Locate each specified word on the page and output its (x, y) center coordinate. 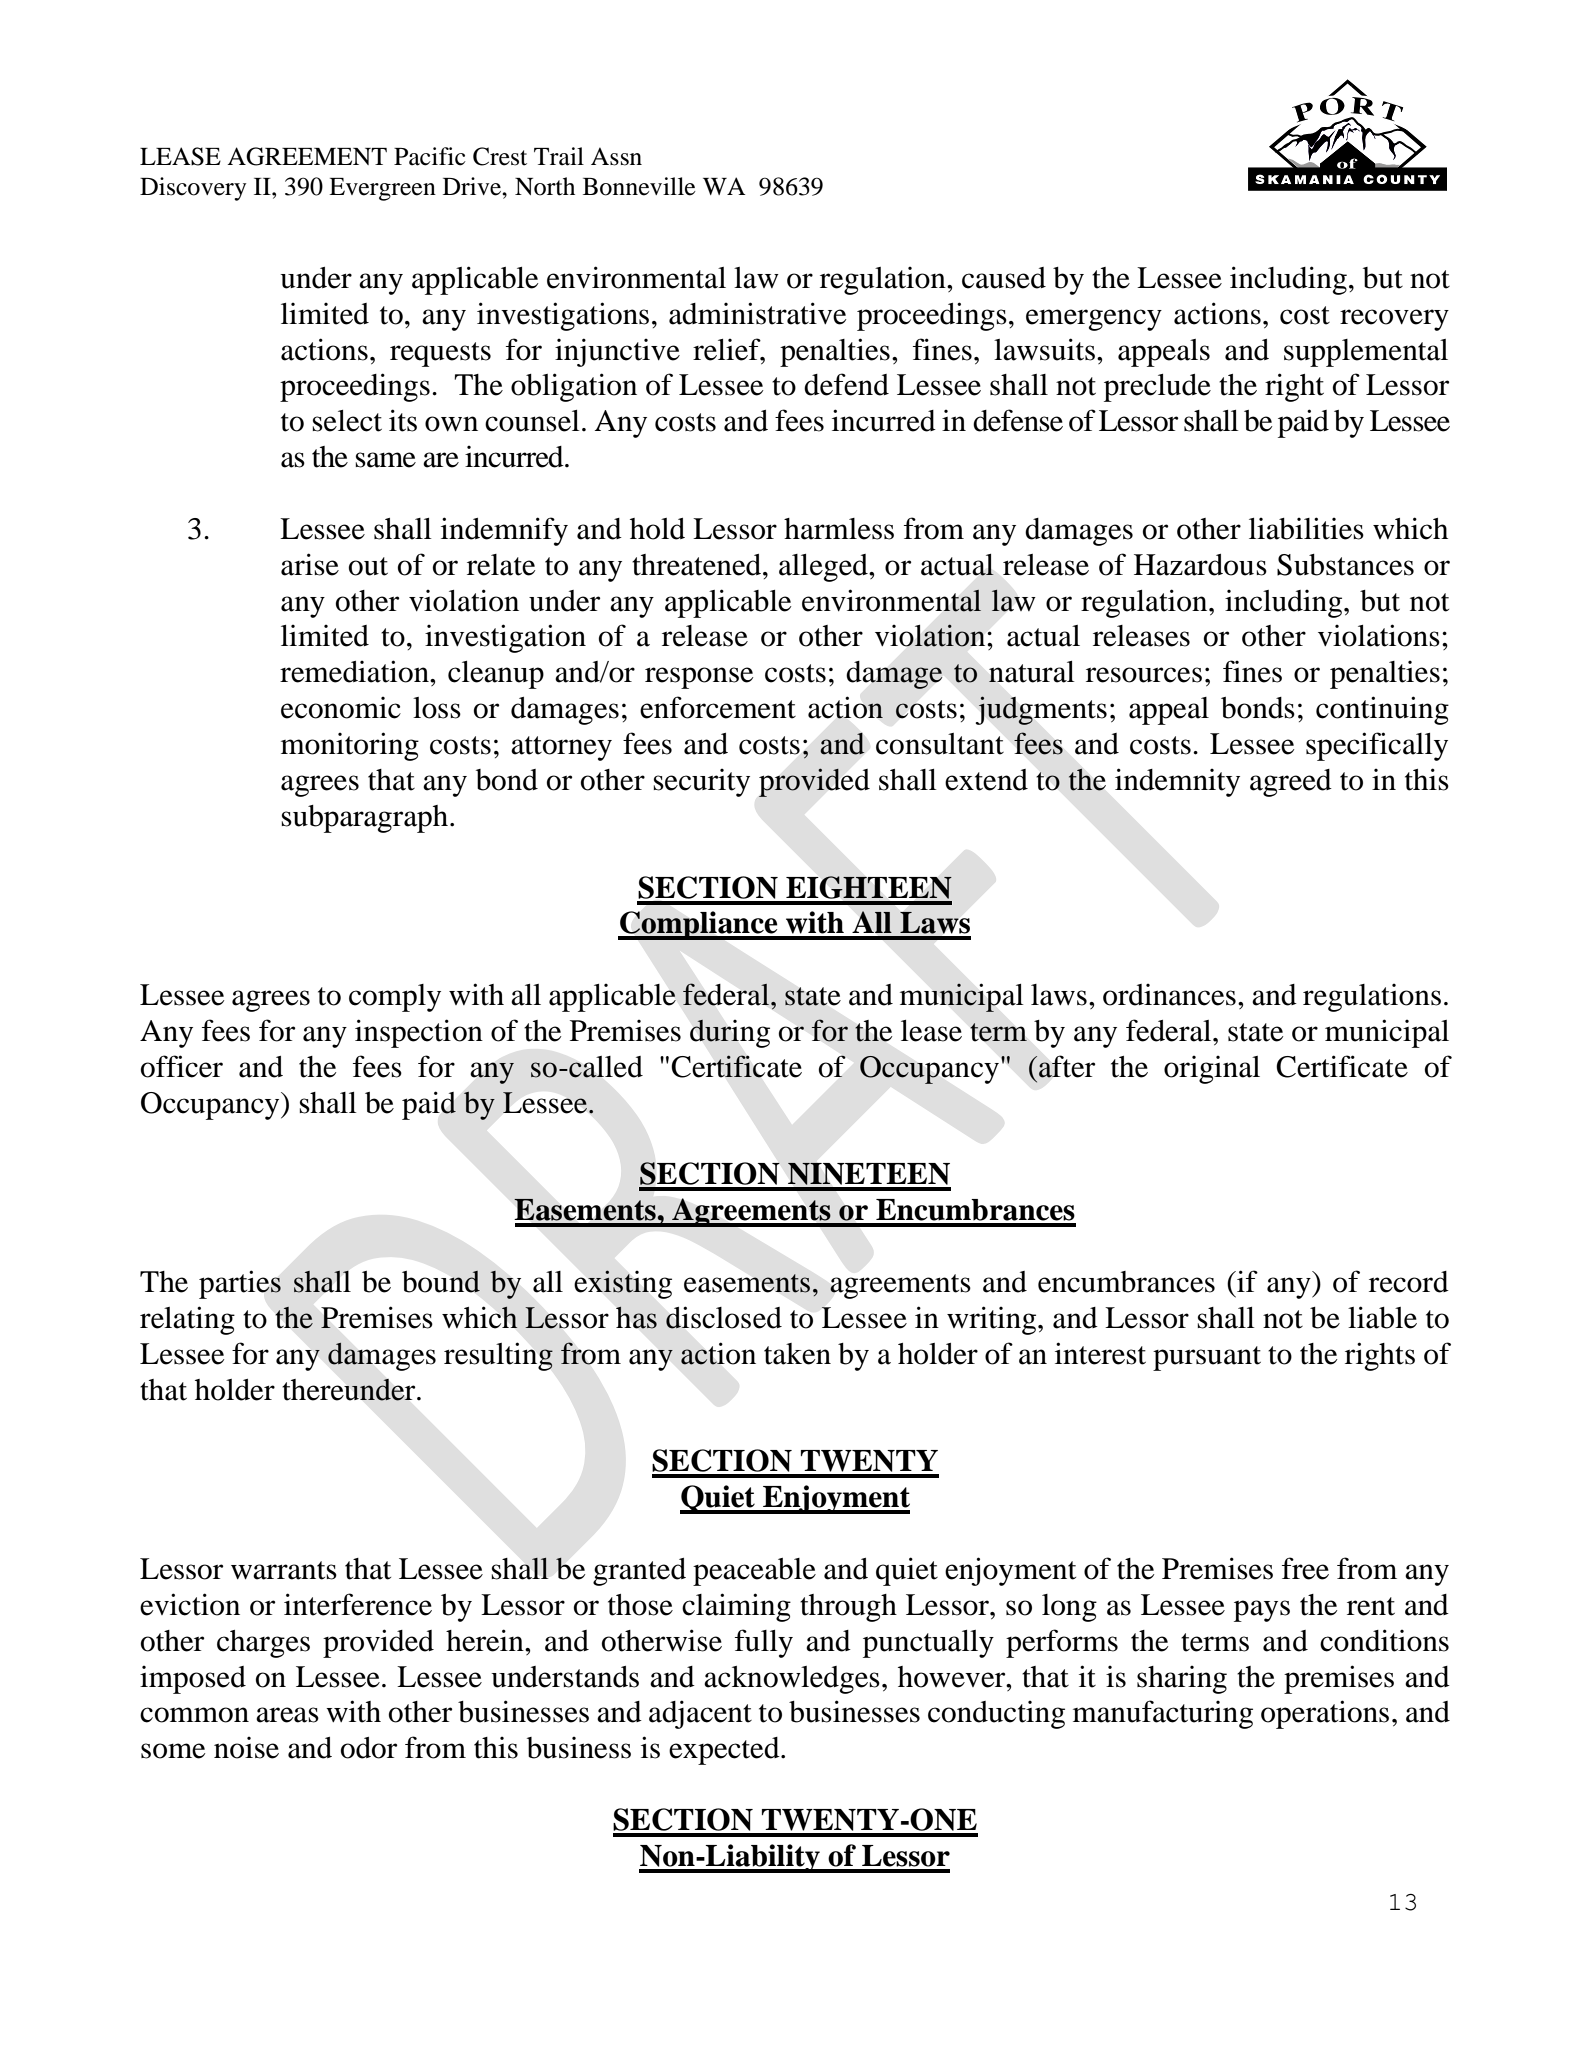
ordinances (1169, 995)
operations (1325, 1714)
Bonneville (639, 186)
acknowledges (792, 1680)
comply (395, 998)
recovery (1394, 320)
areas (287, 1715)
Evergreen (382, 189)
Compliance (699, 925)
